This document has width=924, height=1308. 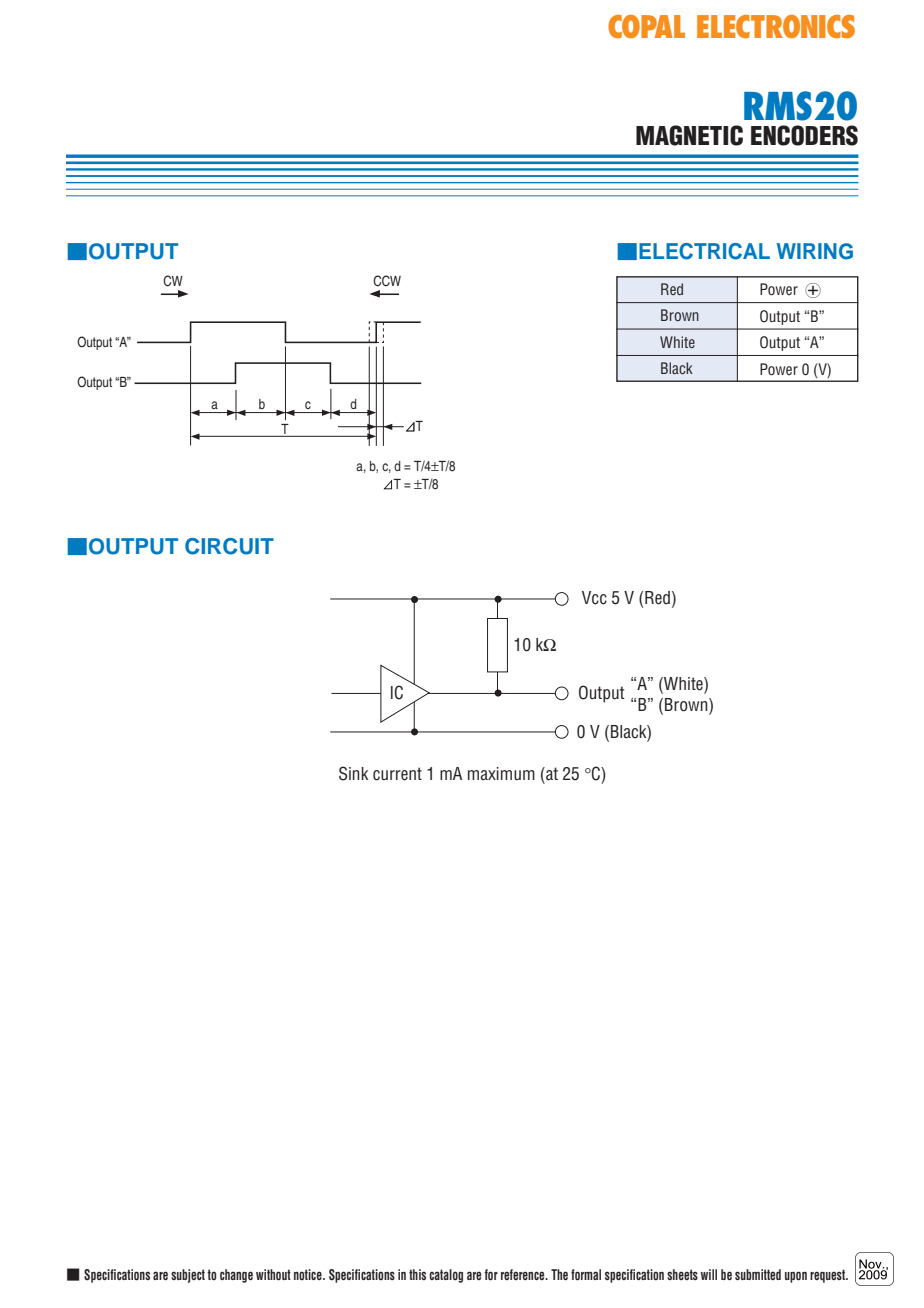 What do you see at coordinates (229, 546) in the document?
I see `CIRCUIT` at bounding box center [229, 546].
